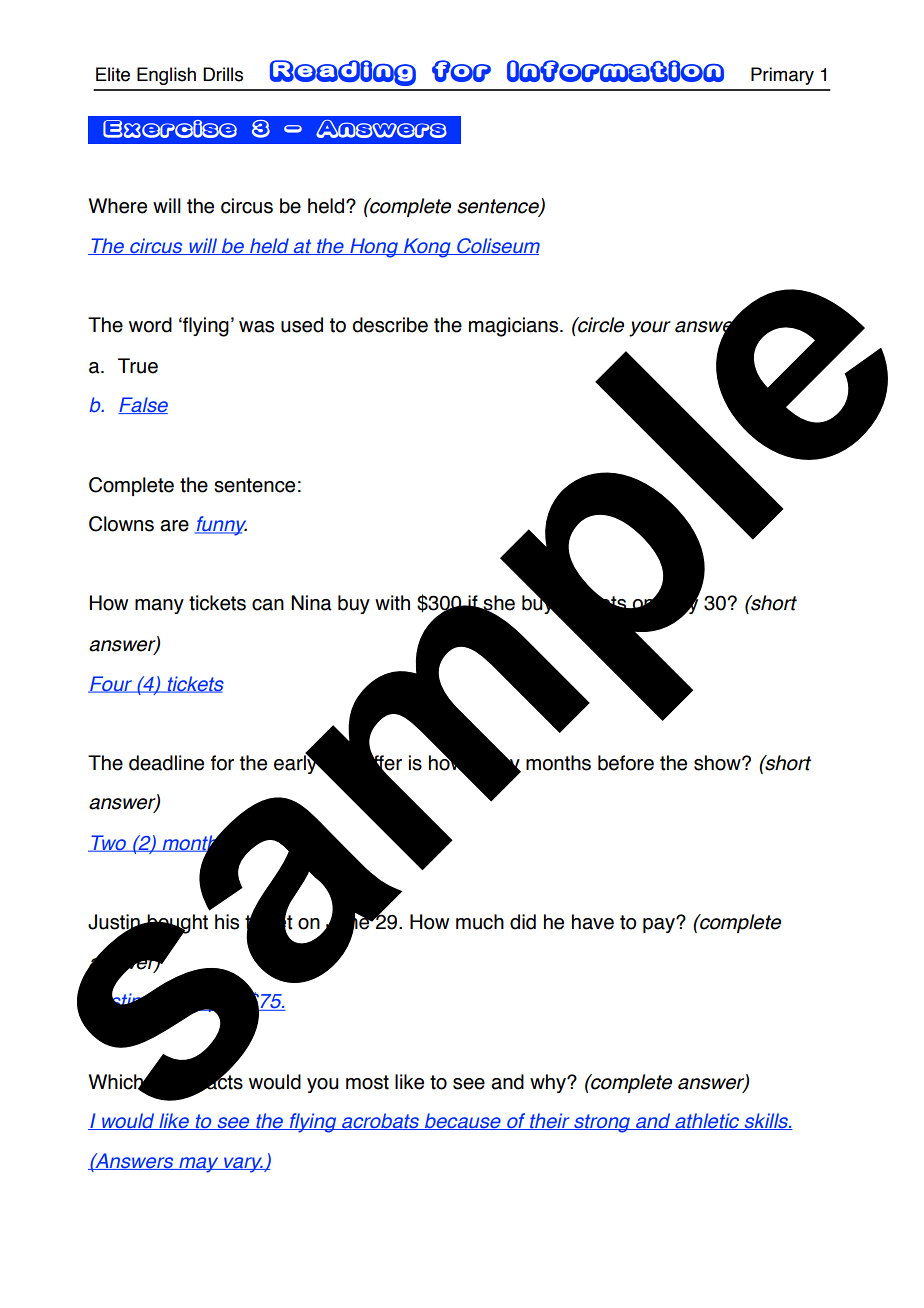 This screenshot has width=924, height=1308. Describe the element at coordinates (707, 1121) in the screenshot. I see `athletic` at that location.
